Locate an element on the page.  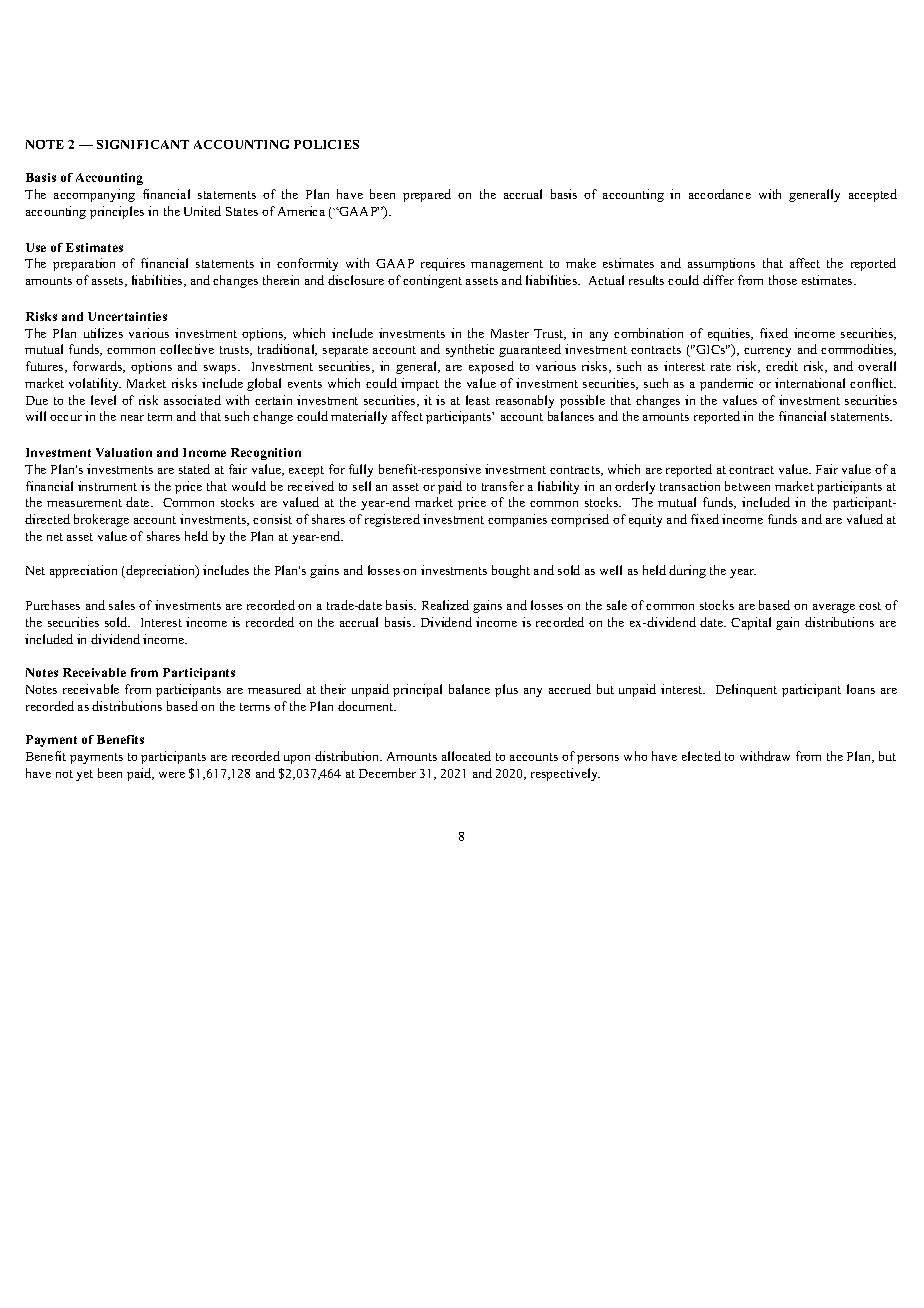
allocated is located at coordinates (466, 756).
